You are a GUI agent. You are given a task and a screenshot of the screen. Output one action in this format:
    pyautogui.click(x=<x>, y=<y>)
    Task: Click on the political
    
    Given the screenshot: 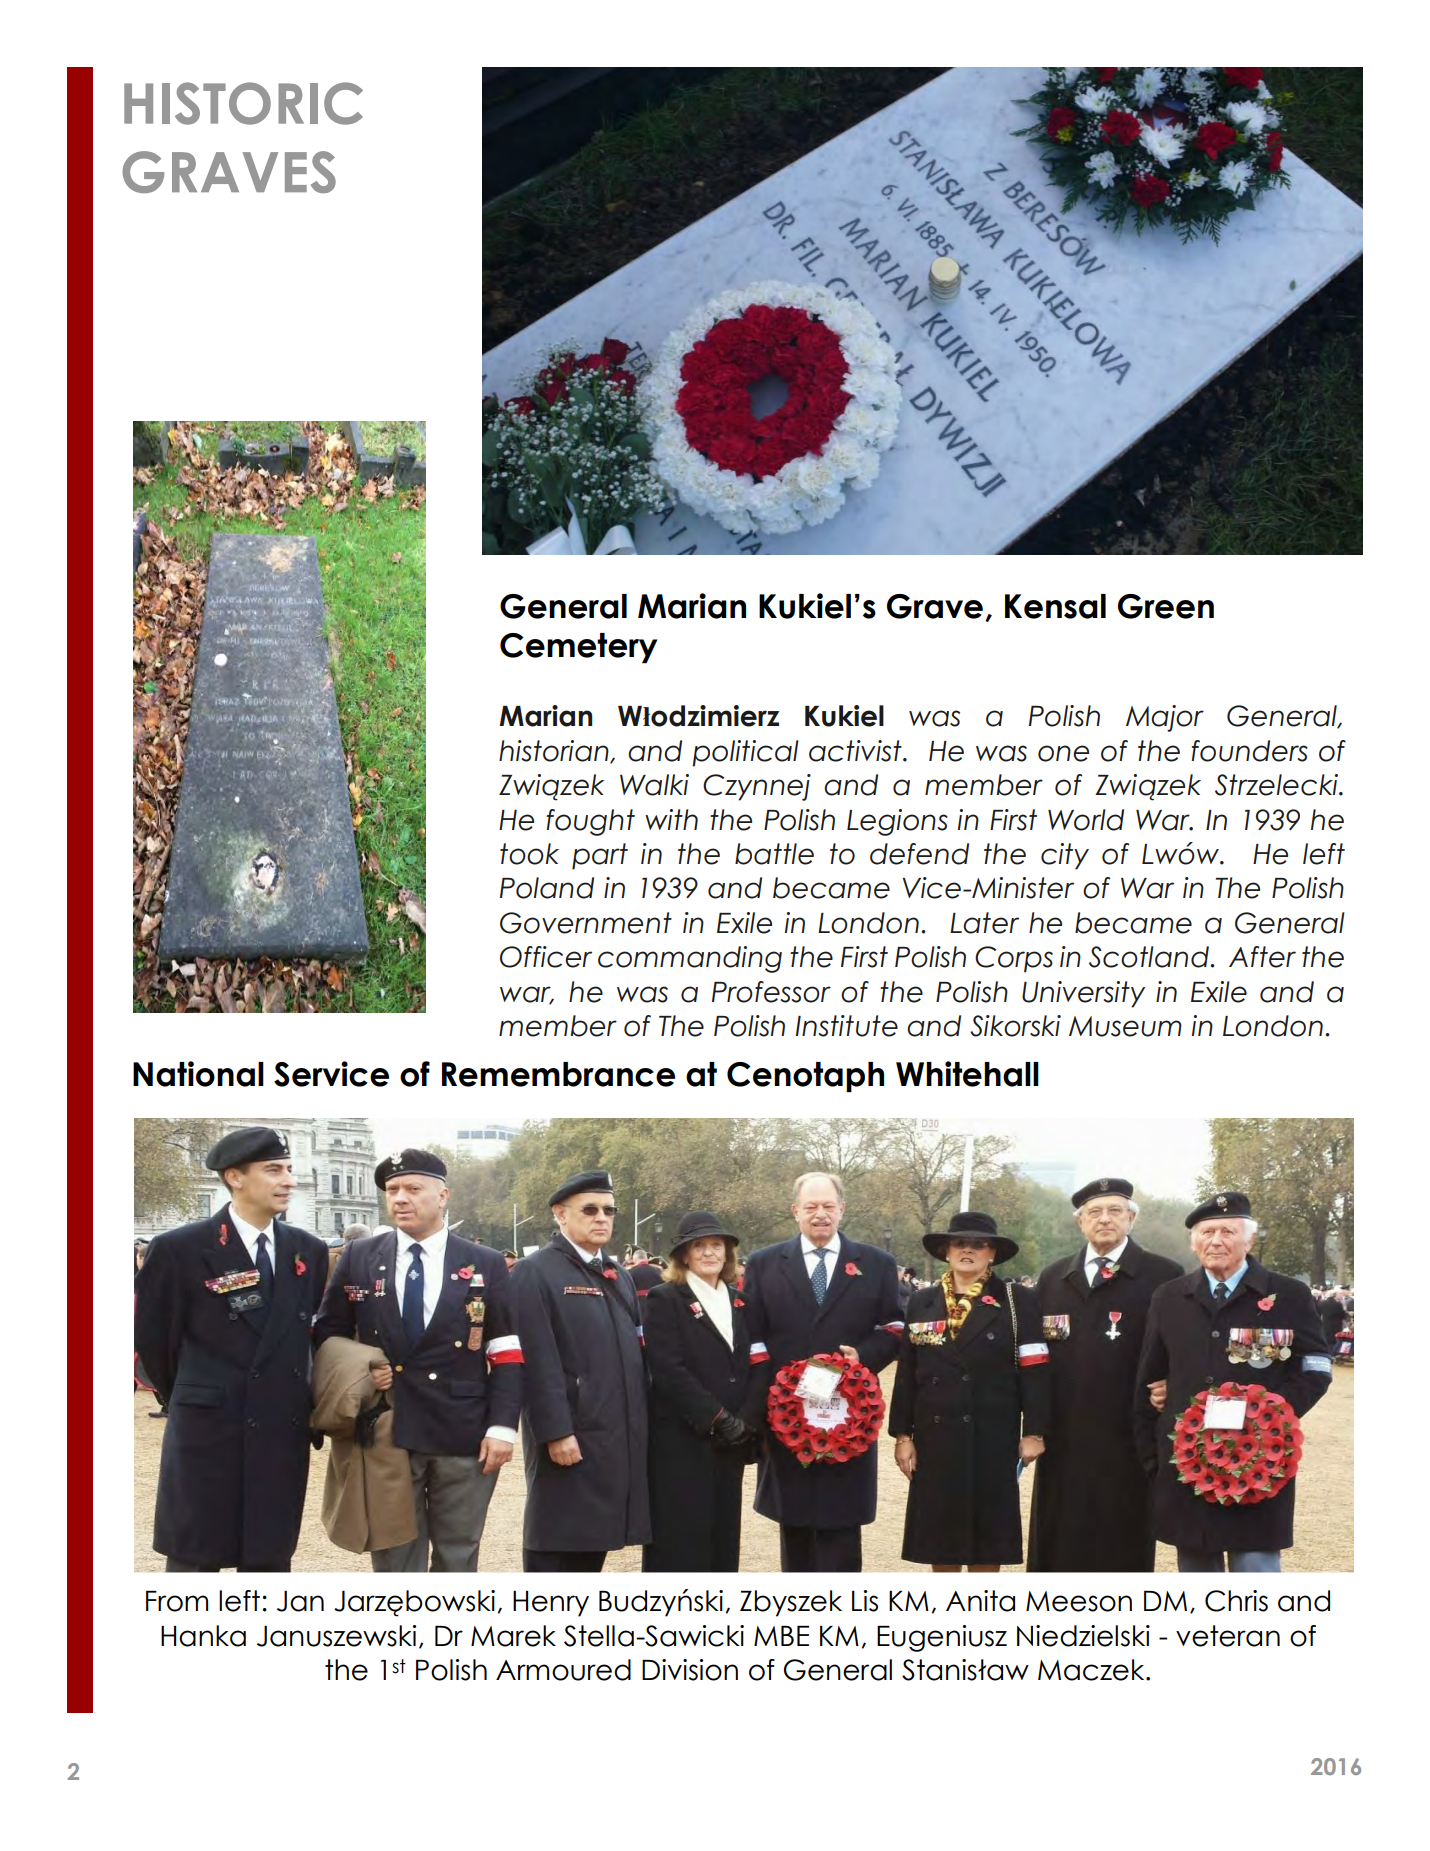 What is the action you would take?
    pyautogui.click(x=745, y=753)
